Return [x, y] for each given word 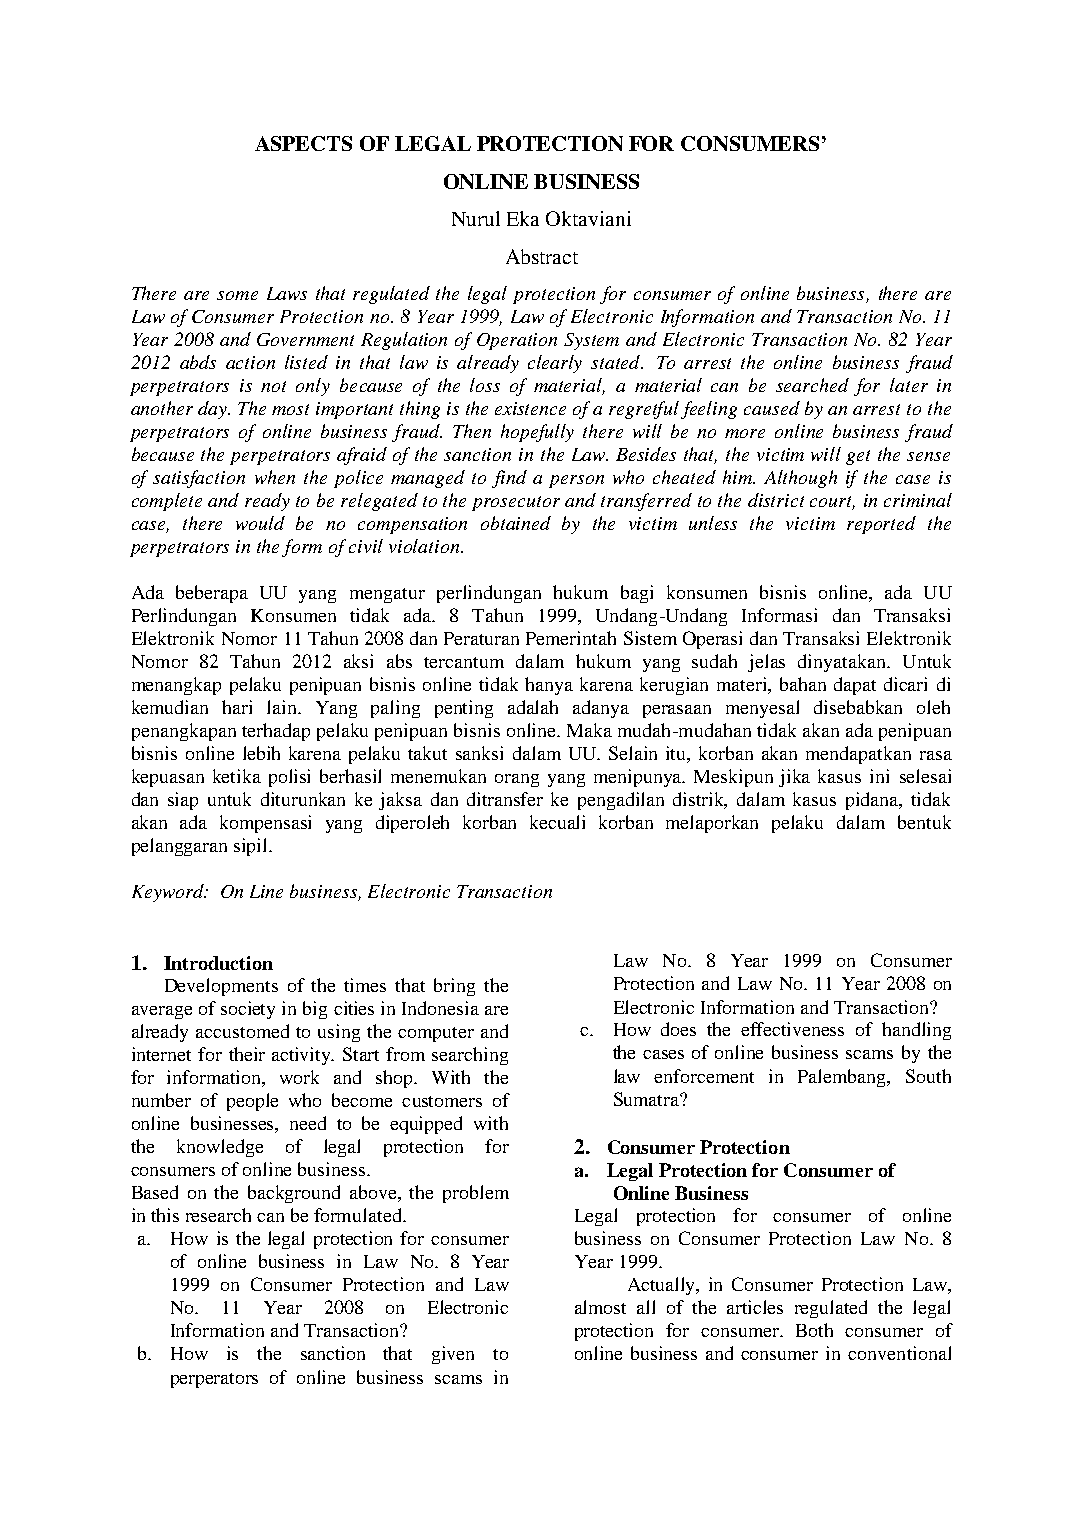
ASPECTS [303, 143]
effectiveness [792, 1029]
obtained [516, 523]
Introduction [218, 963]
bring [454, 987]
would [260, 523]
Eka [523, 218]
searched [812, 385]
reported [881, 525]
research [218, 1215]
